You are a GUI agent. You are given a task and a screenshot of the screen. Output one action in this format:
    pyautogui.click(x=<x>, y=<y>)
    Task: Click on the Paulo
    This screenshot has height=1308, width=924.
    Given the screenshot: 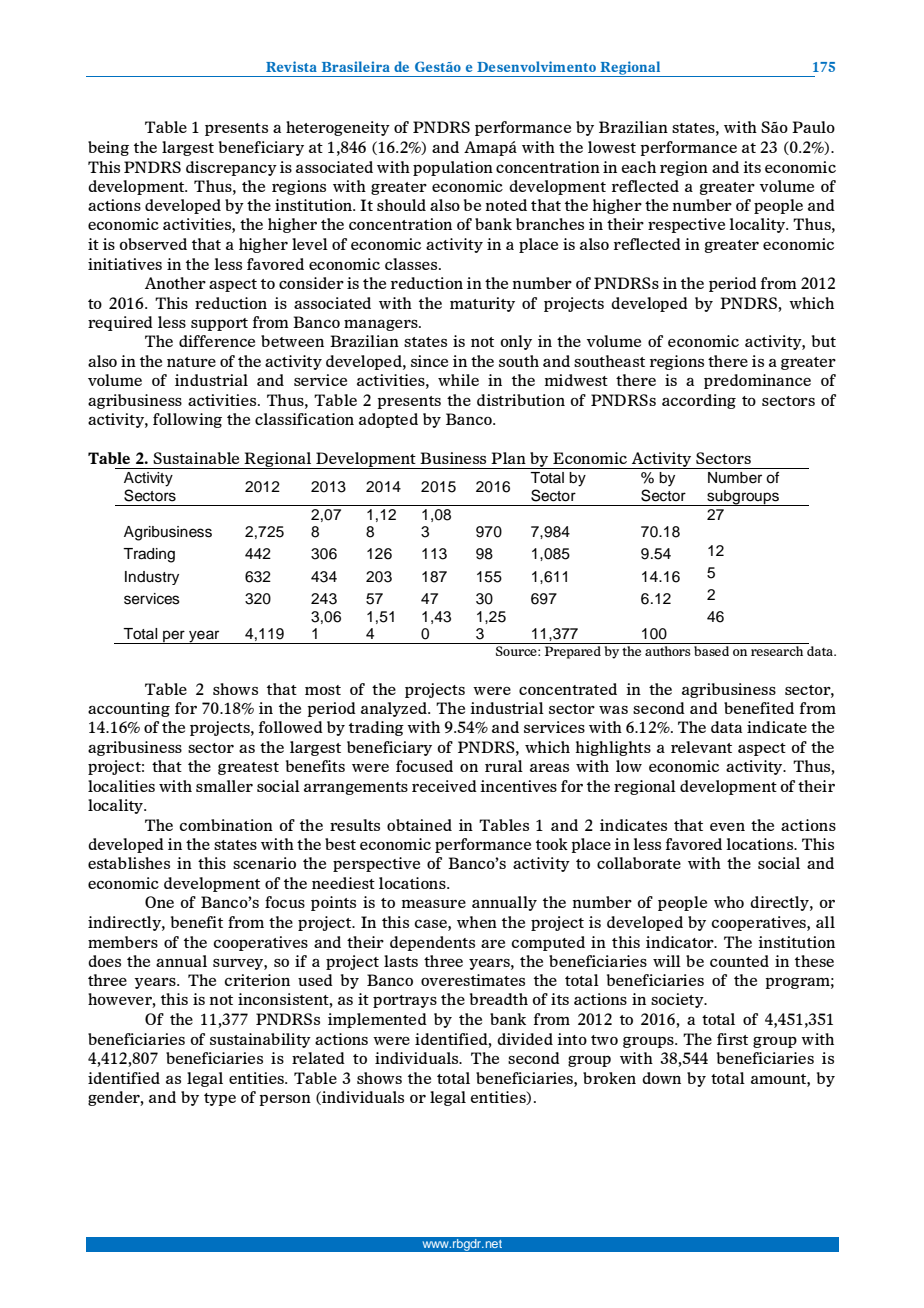 What is the action you would take?
    pyautogui.click(x=813, y=127)
